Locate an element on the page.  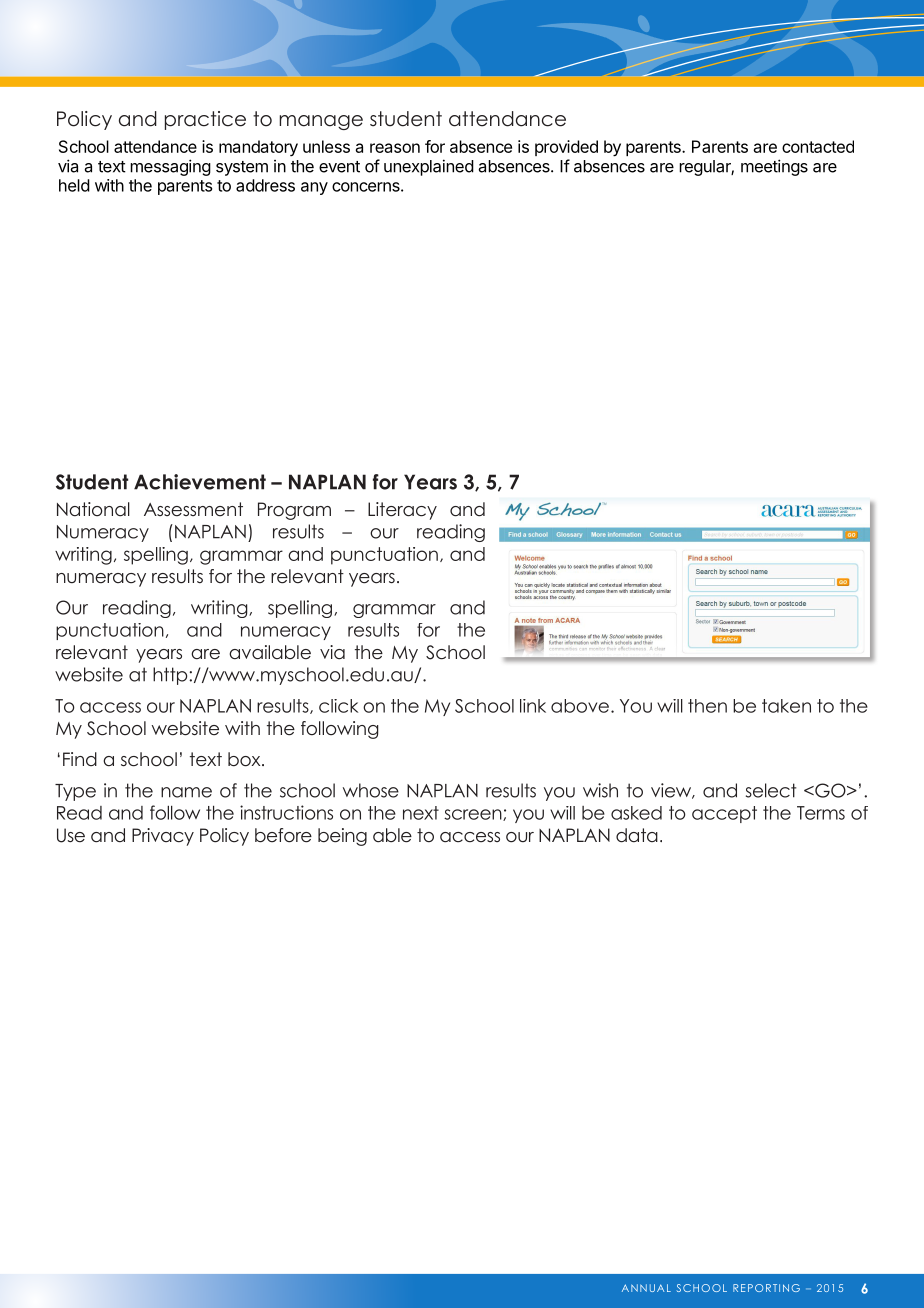
unexplained is located at coordinates (429, 167).
